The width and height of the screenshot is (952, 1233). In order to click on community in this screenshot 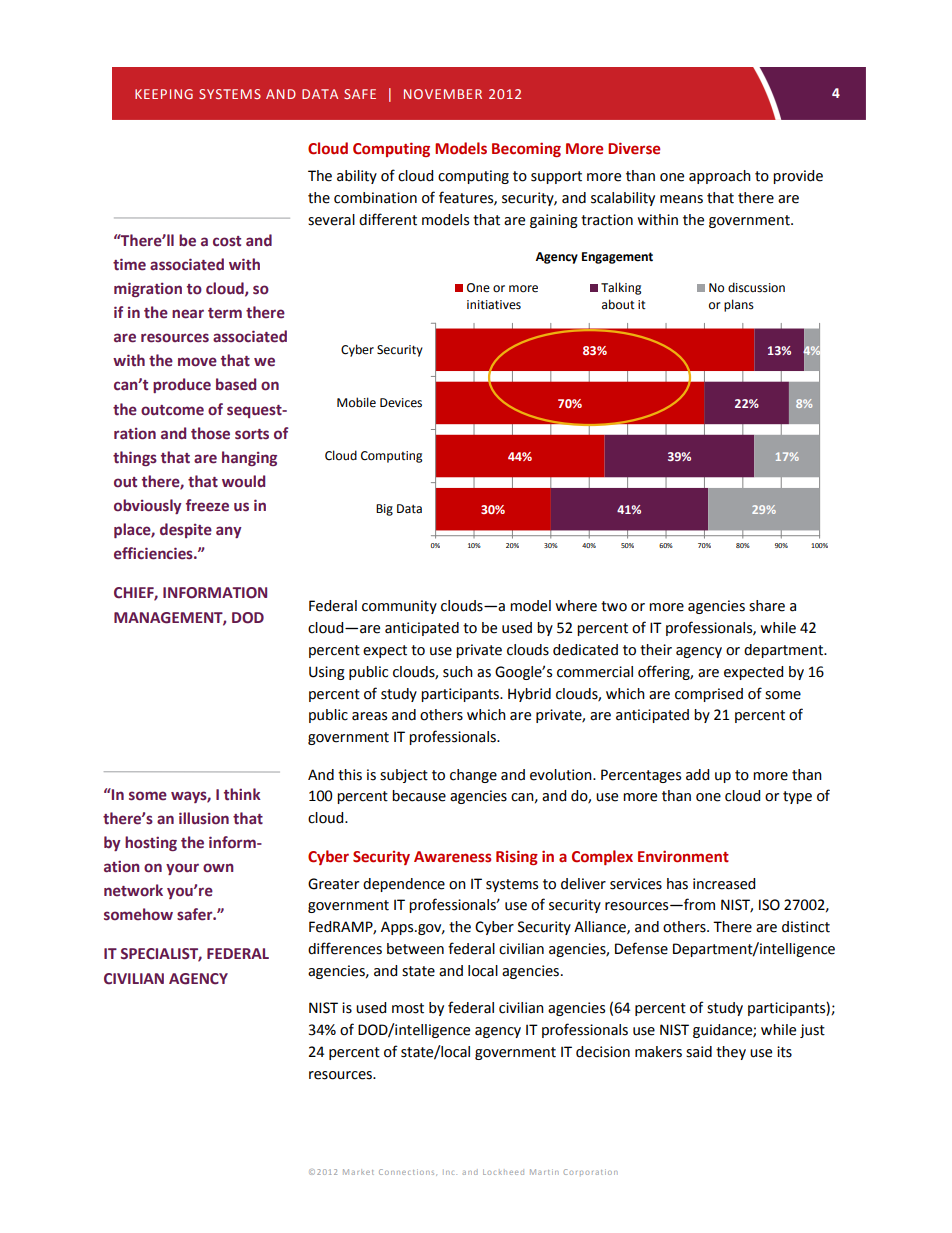, I will do `click(399, 607)`.
